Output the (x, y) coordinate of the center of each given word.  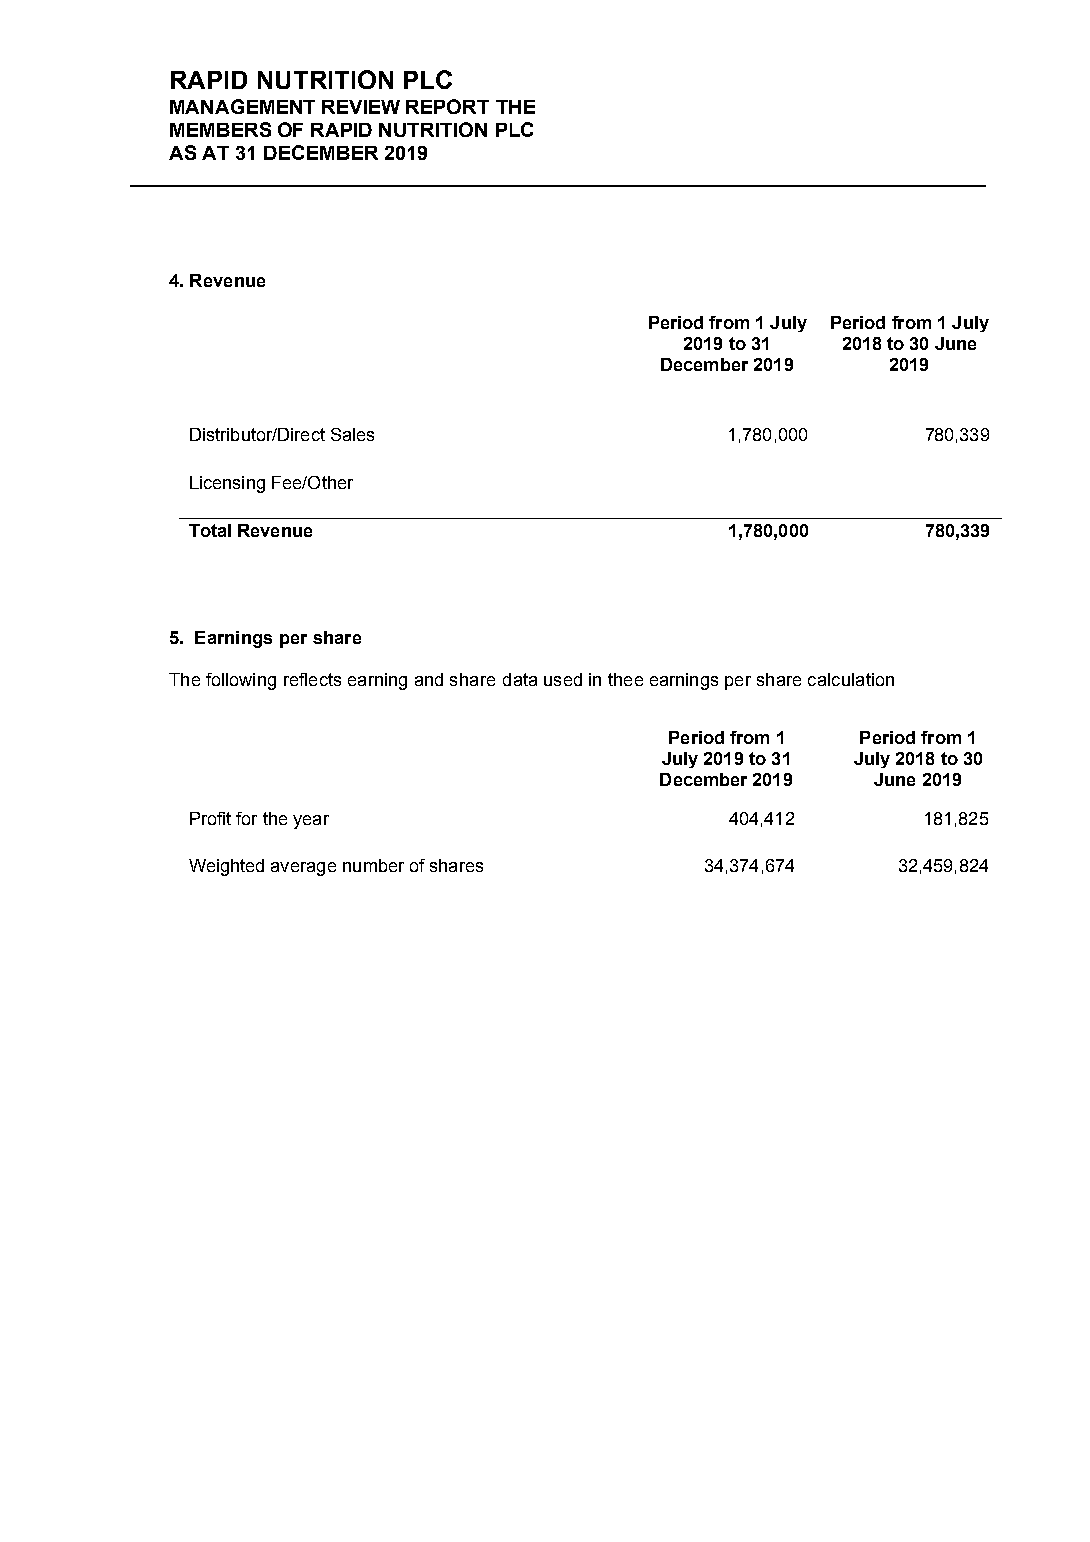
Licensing (227, 484)
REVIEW (361, 107)
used (563, 679)
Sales (352, 434)
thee (625, 679)
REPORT (447, 106)
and (429, 679)
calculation (851, 679)
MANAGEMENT (242, 106)
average (303, 869)
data (520, 679)
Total (210, 530)
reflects (312, 679)
